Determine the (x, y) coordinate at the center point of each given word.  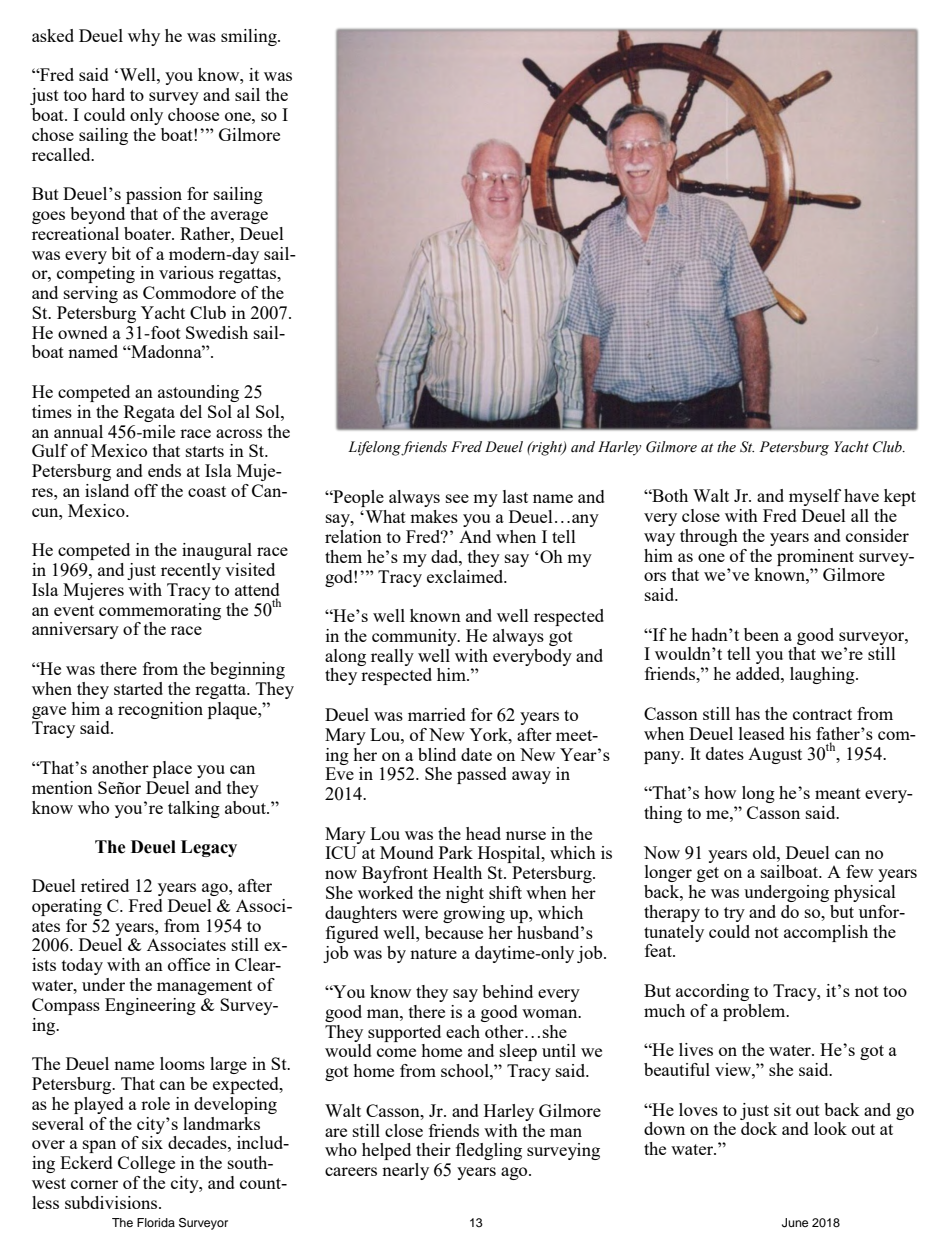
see (457, 498)
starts (205, 451)
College (146, 1164)
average (239, 217)
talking (194, 809)
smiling (250, 37)
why (144, 37)
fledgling (489, 1151)
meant (838, 793)
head (483, 833)
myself (815, 497)
